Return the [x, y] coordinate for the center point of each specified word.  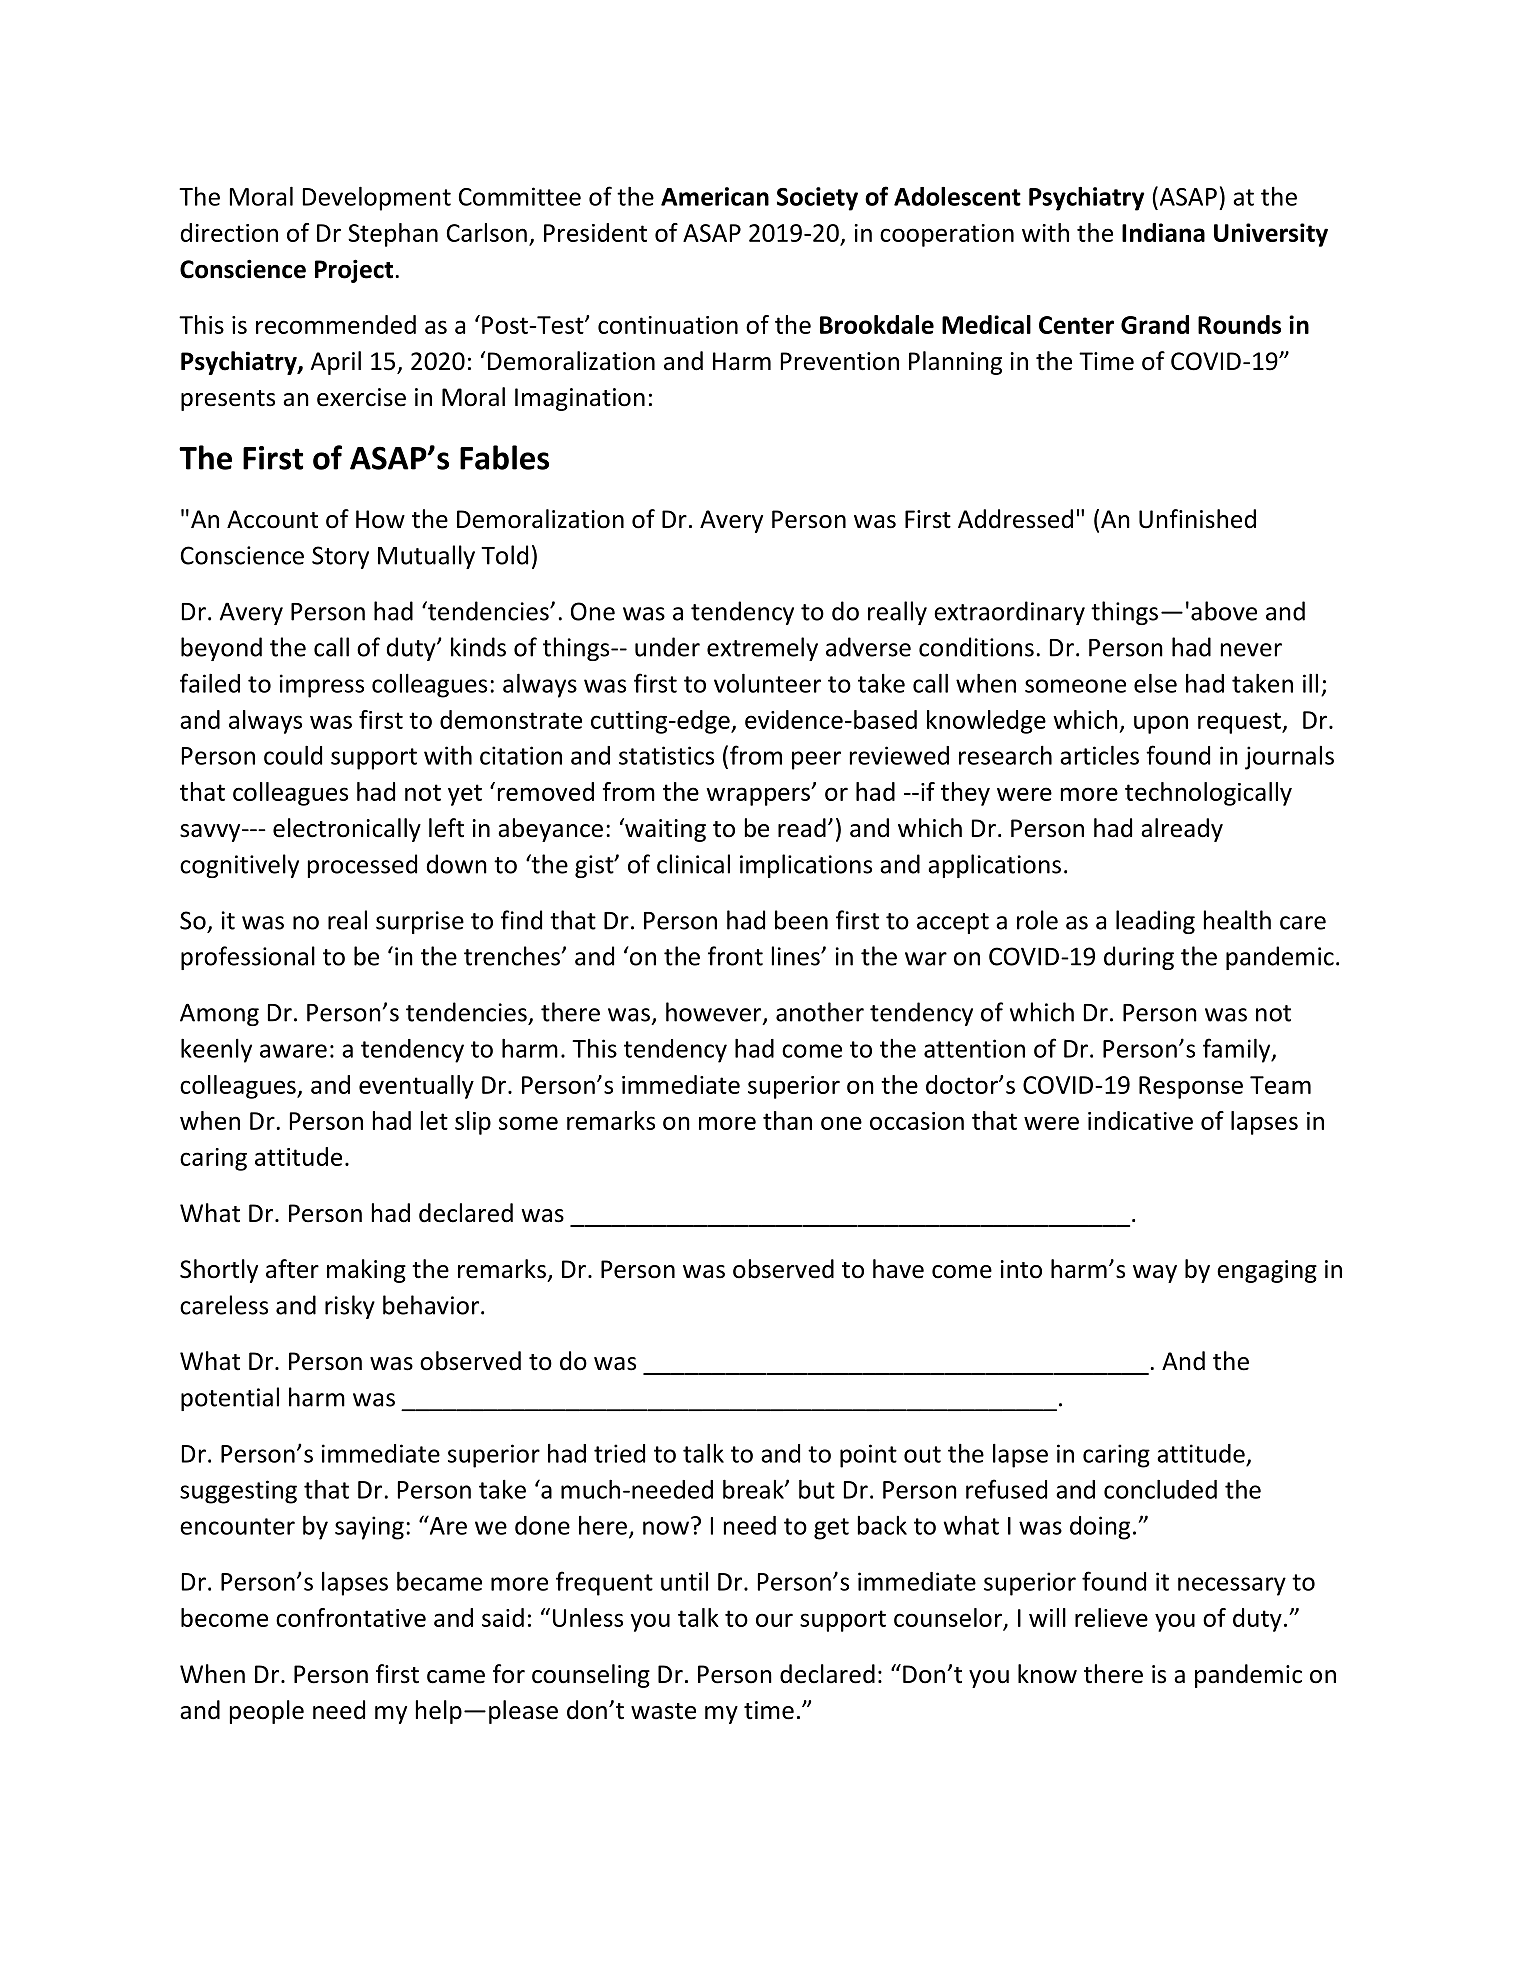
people [267, 1712]
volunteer [767, 683]
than [787, 1120]
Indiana [1163, 232]
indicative [1140, 1120]
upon [1161, 724]
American [715, 196]
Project [354, 271]
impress [322, 686]
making [366, 1271]
